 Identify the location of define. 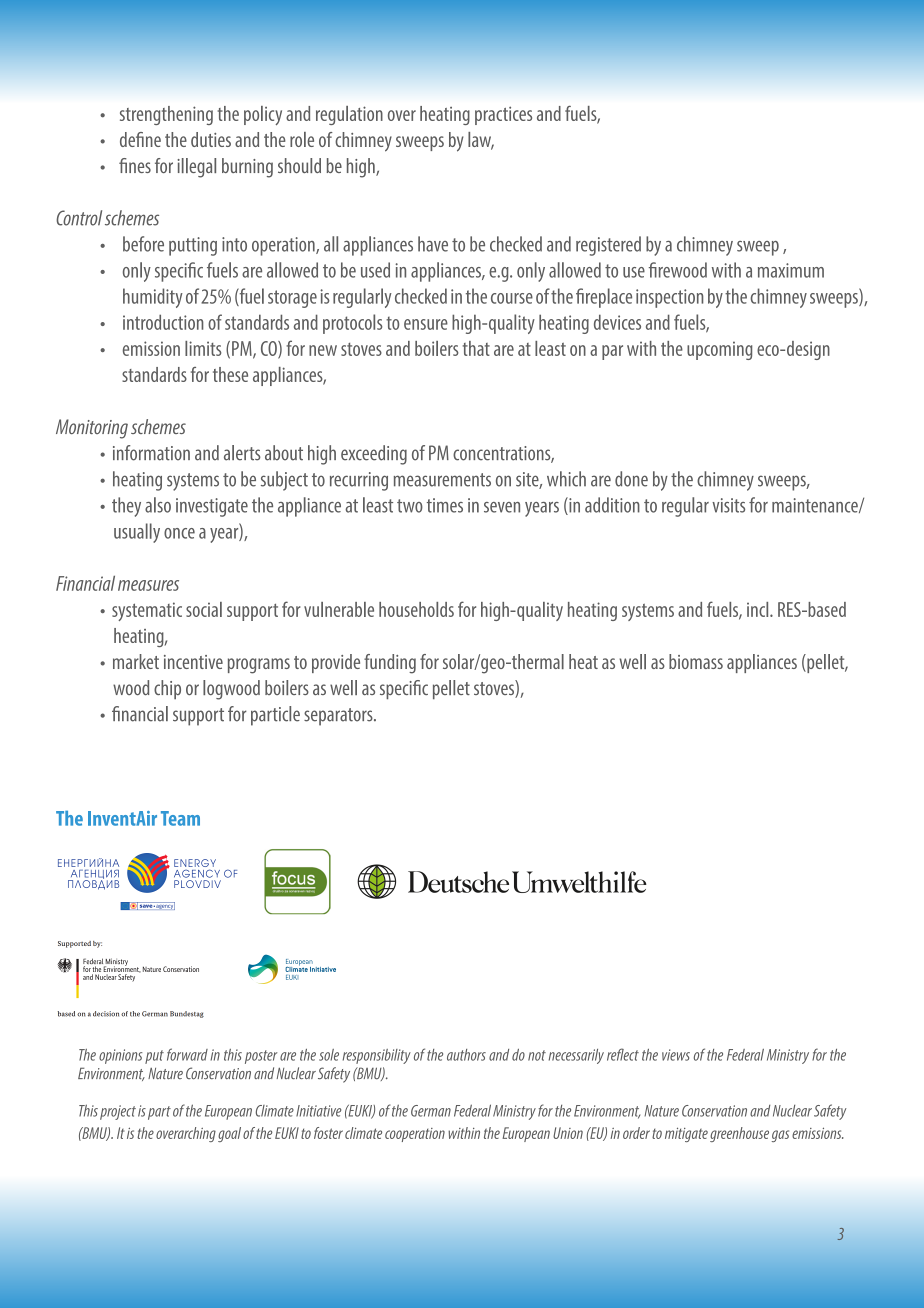
(140, 139).
